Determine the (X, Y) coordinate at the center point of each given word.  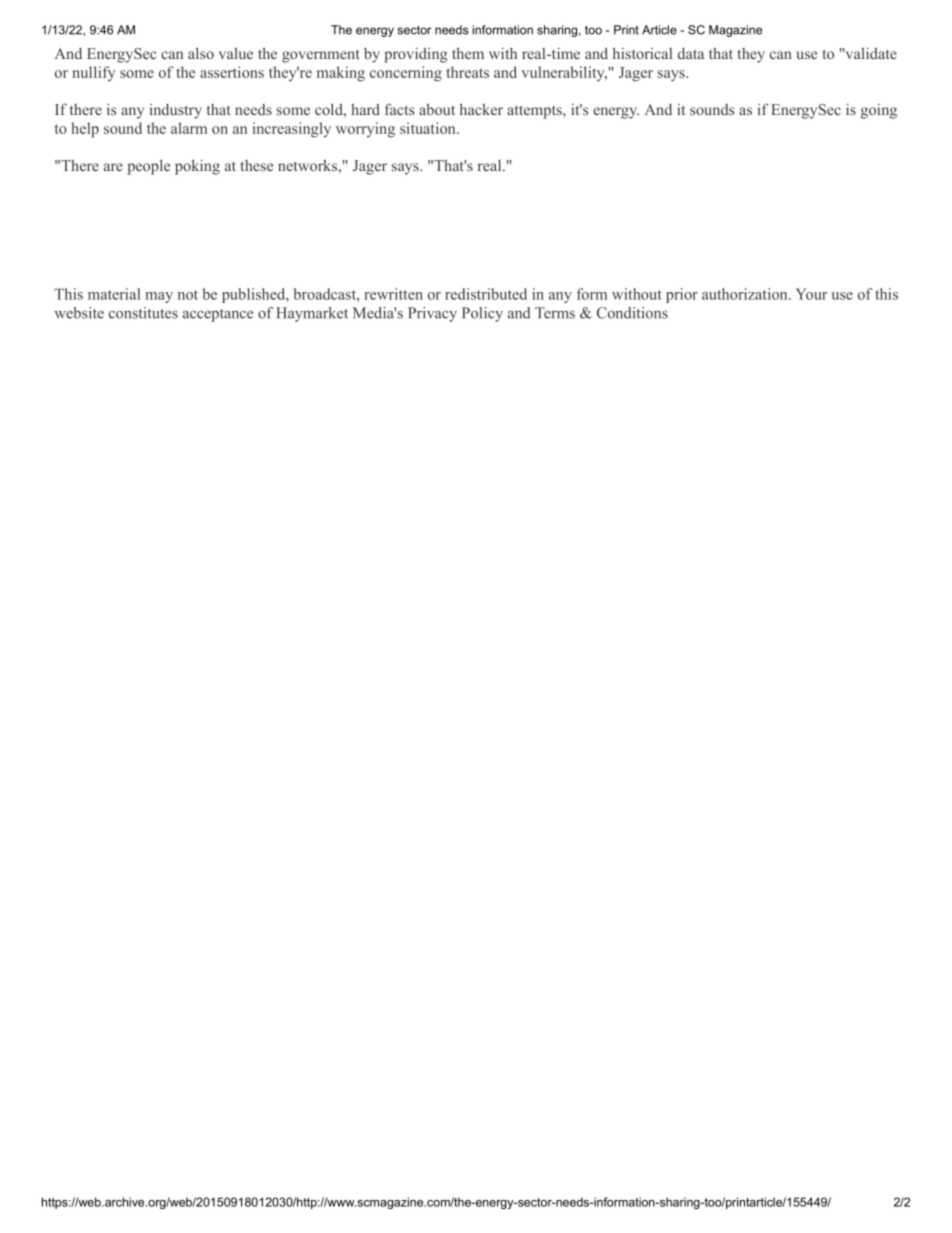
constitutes (143, 313)
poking (197, 167)
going (879, 111)
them (468, 53)
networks (308, 165)
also (201, 53)
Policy (482, 314)
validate (870, 53)
